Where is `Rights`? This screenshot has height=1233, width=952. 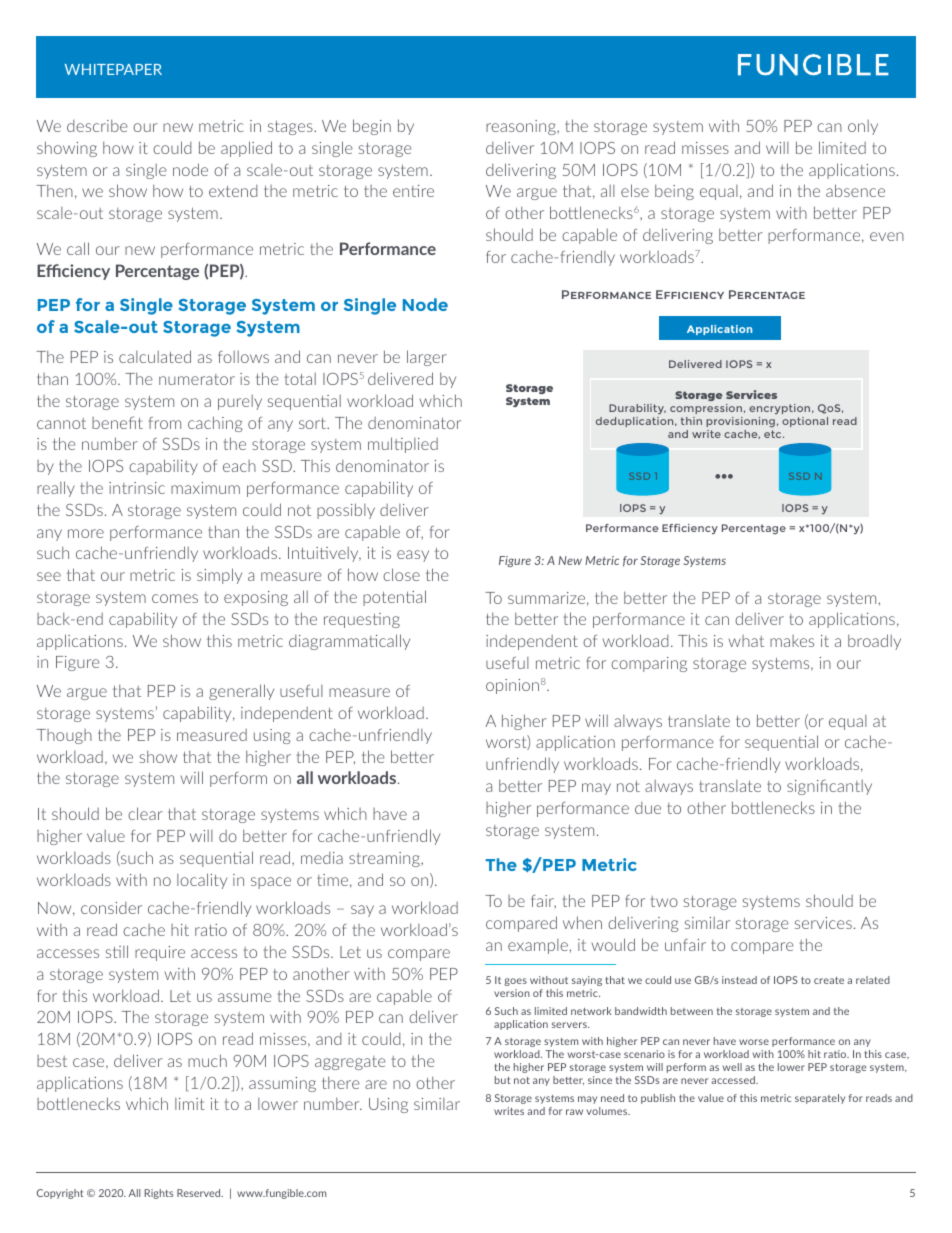 Rights is located at coordinates (159, 1194).
